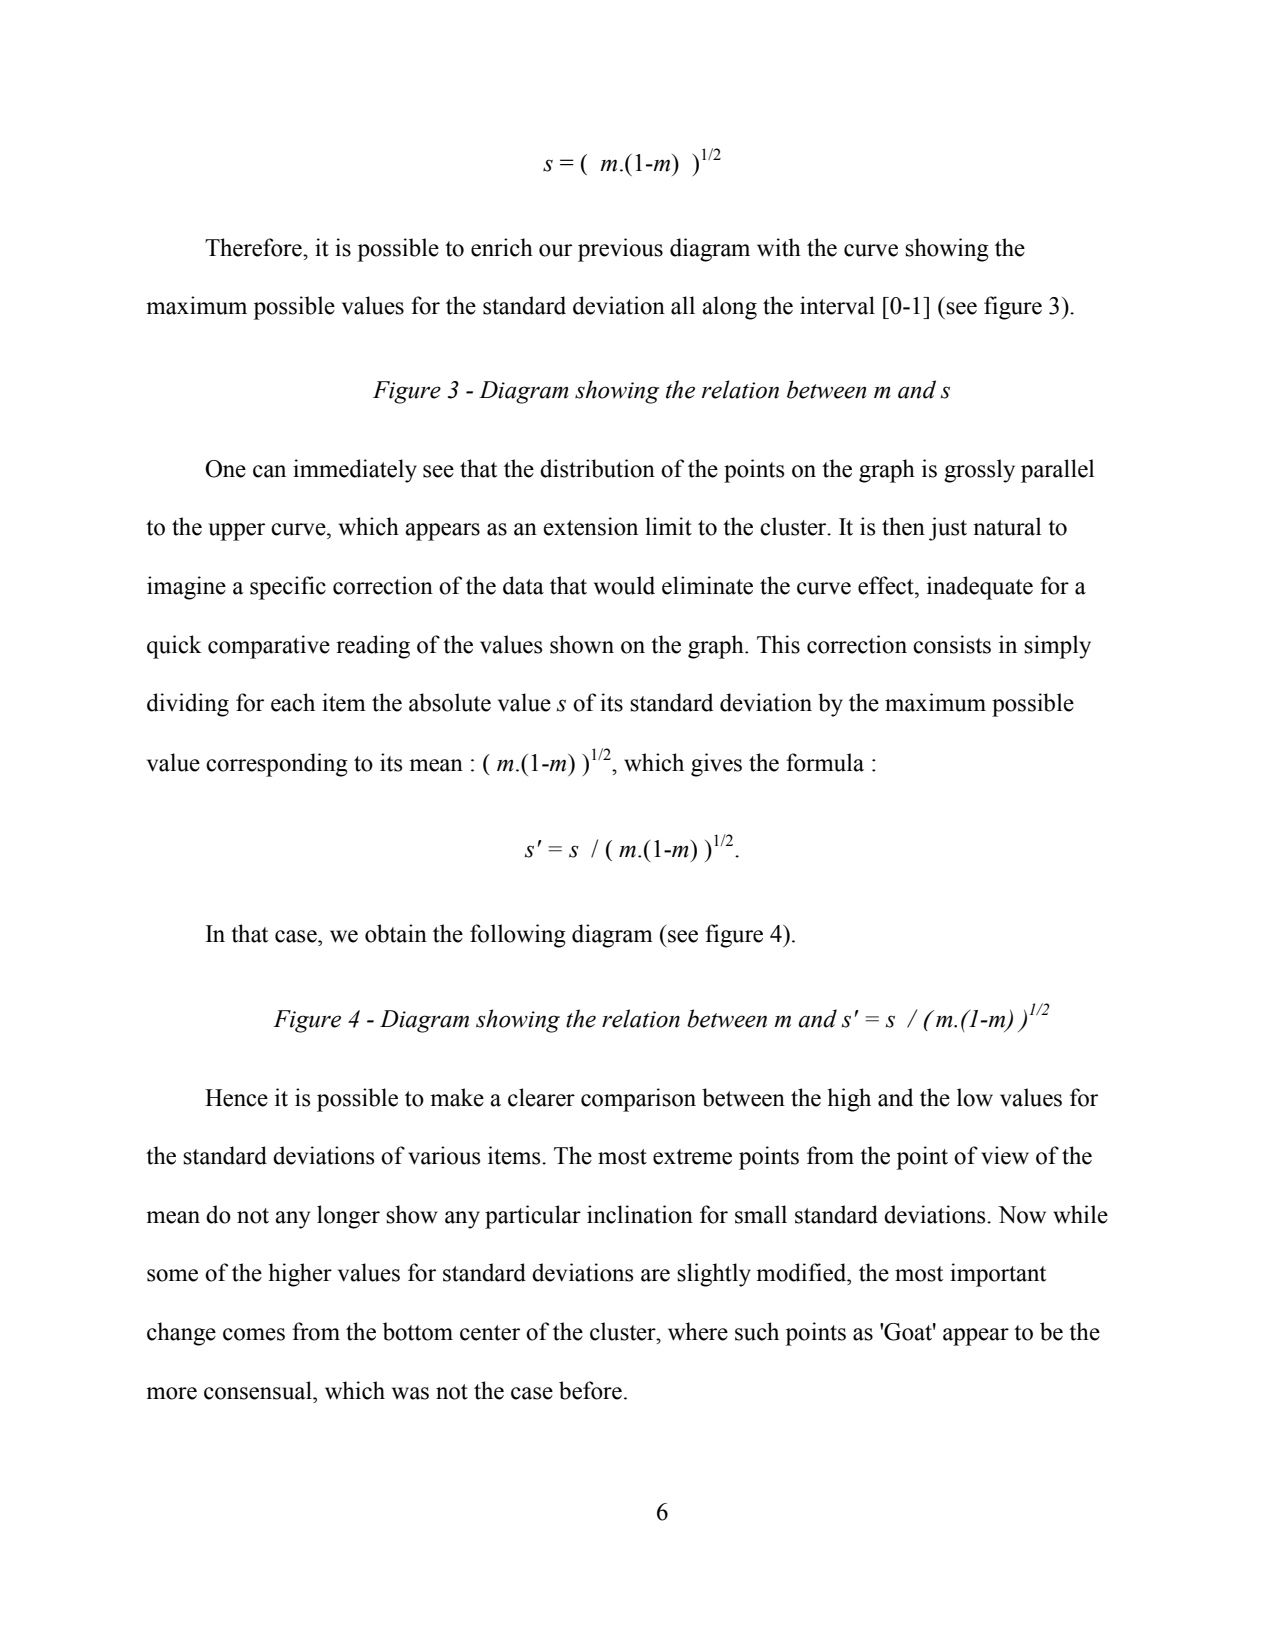 The image size is (1266, 1639). I want to click on gives, so click(716, 765).
